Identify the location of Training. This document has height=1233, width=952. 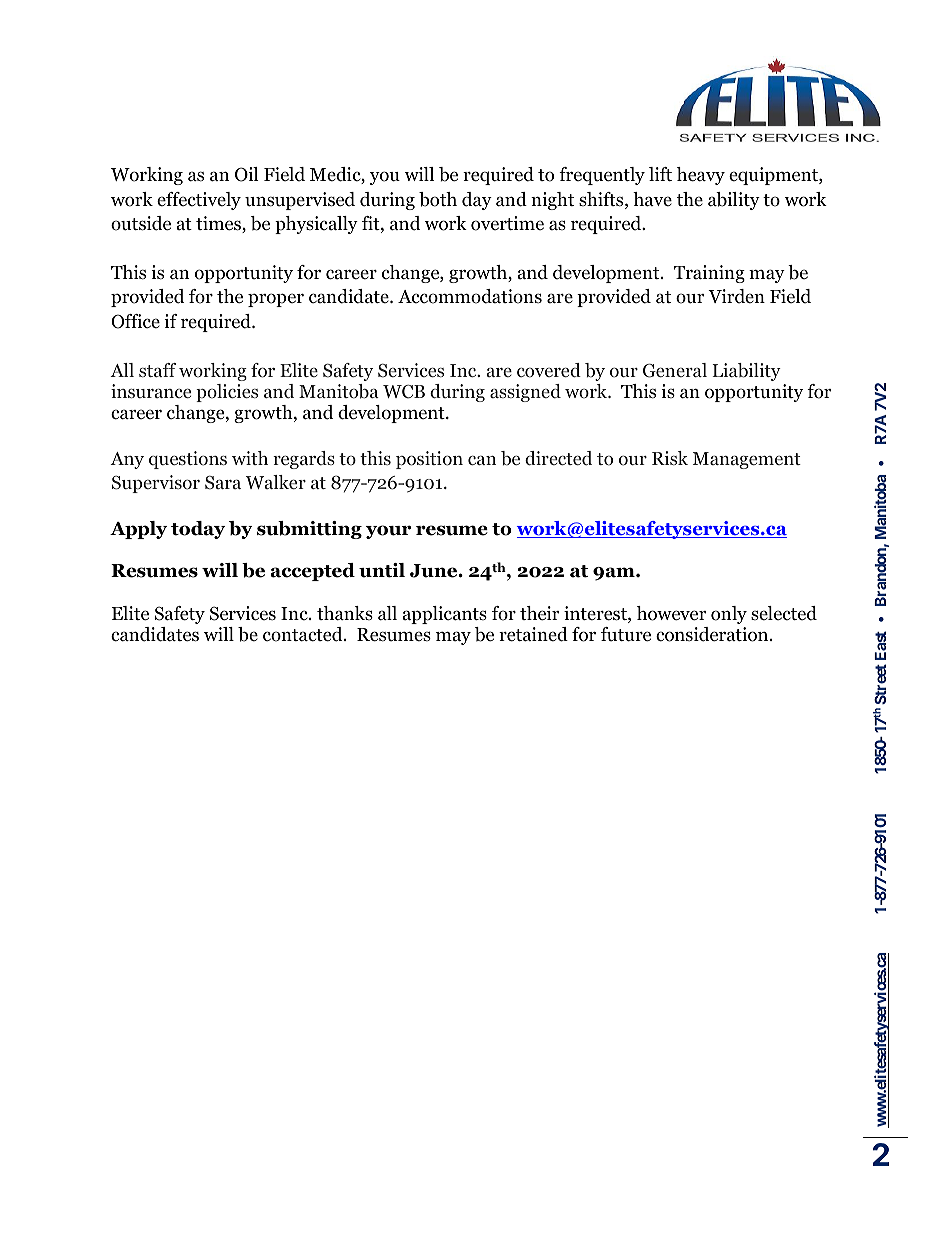
(709, 274).
